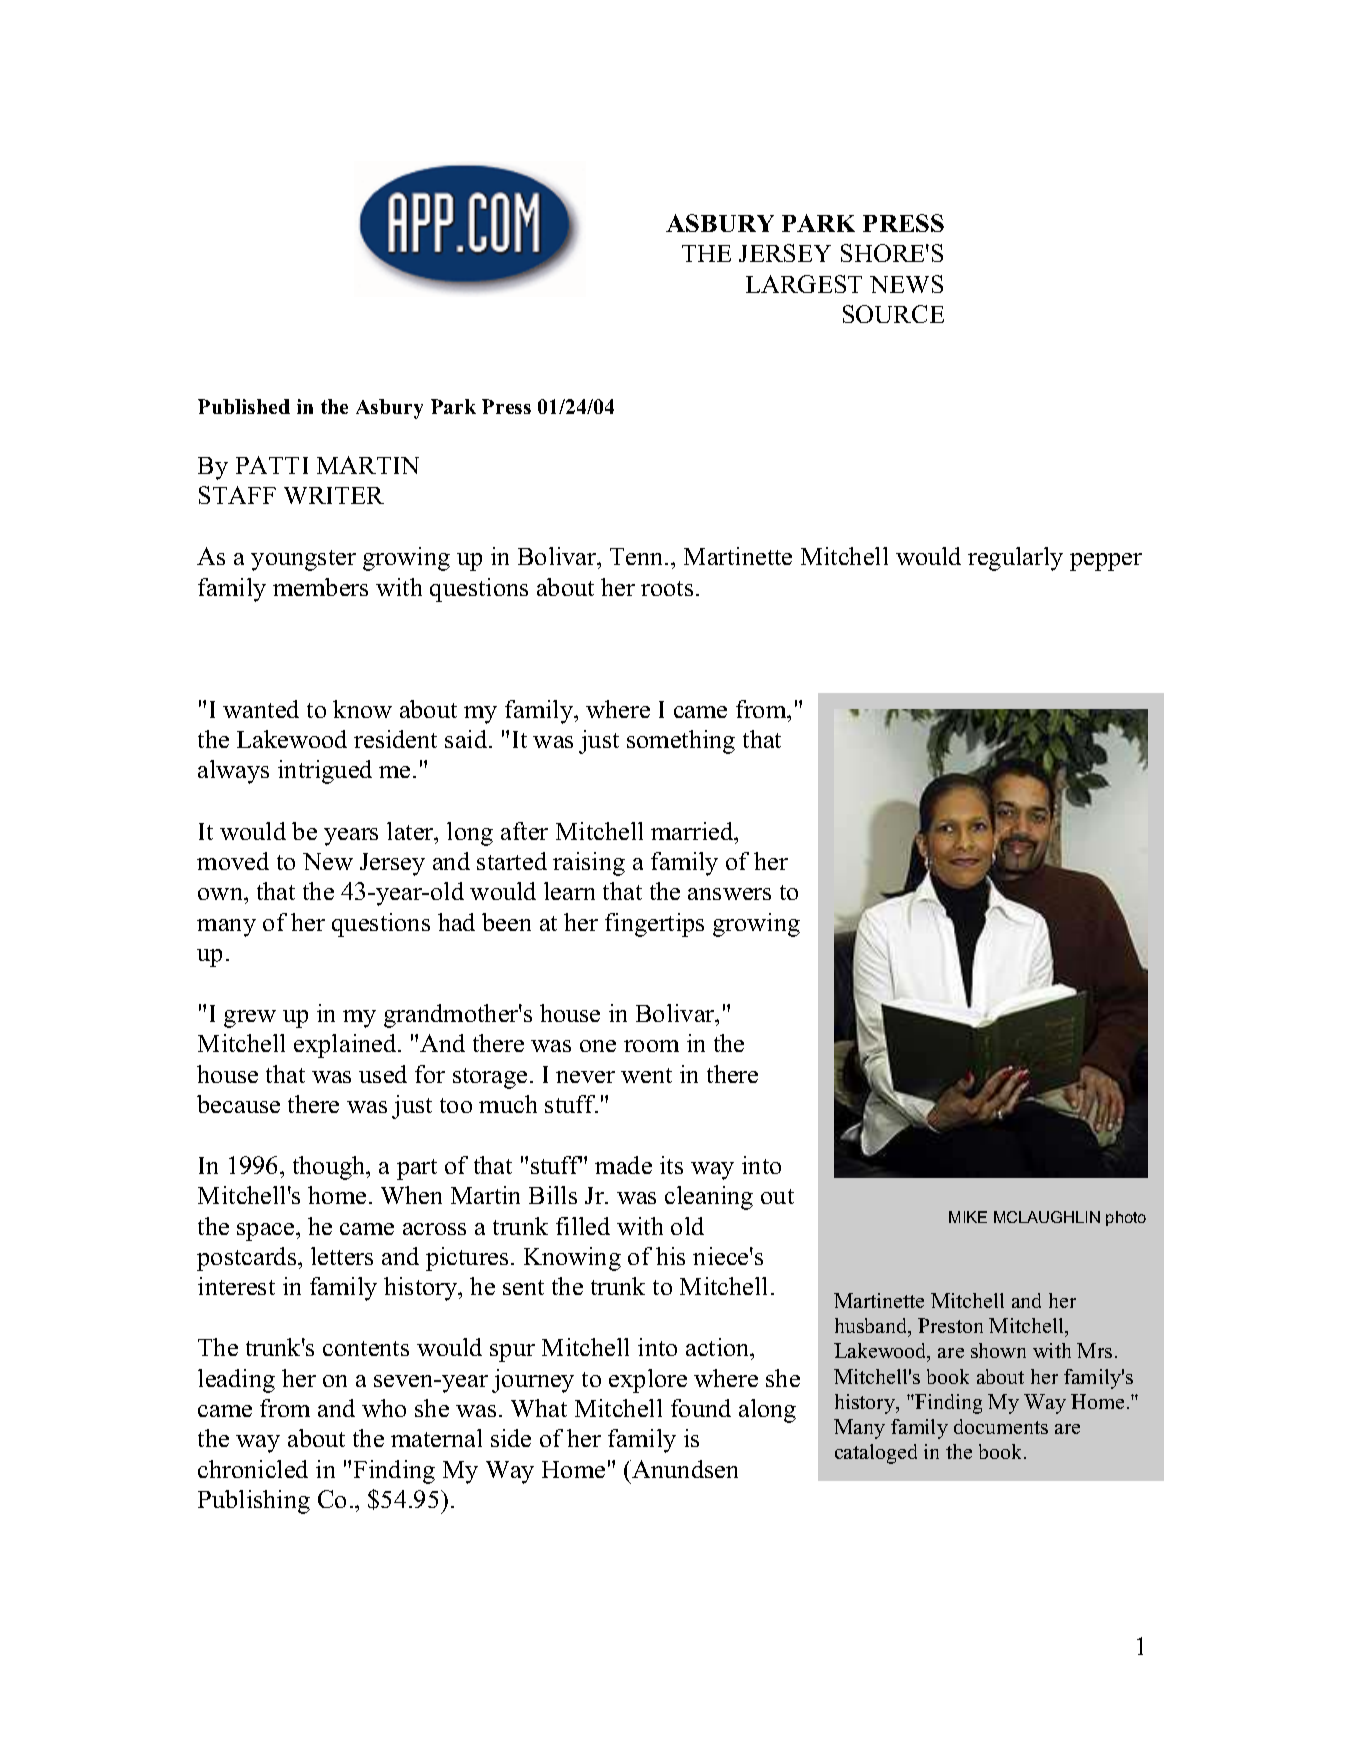 The image size is (1345, 1741). What do you see at coordinates (804, 284) in the screenshot?
I see `LARGEST` at bounding box center [804, 284].
